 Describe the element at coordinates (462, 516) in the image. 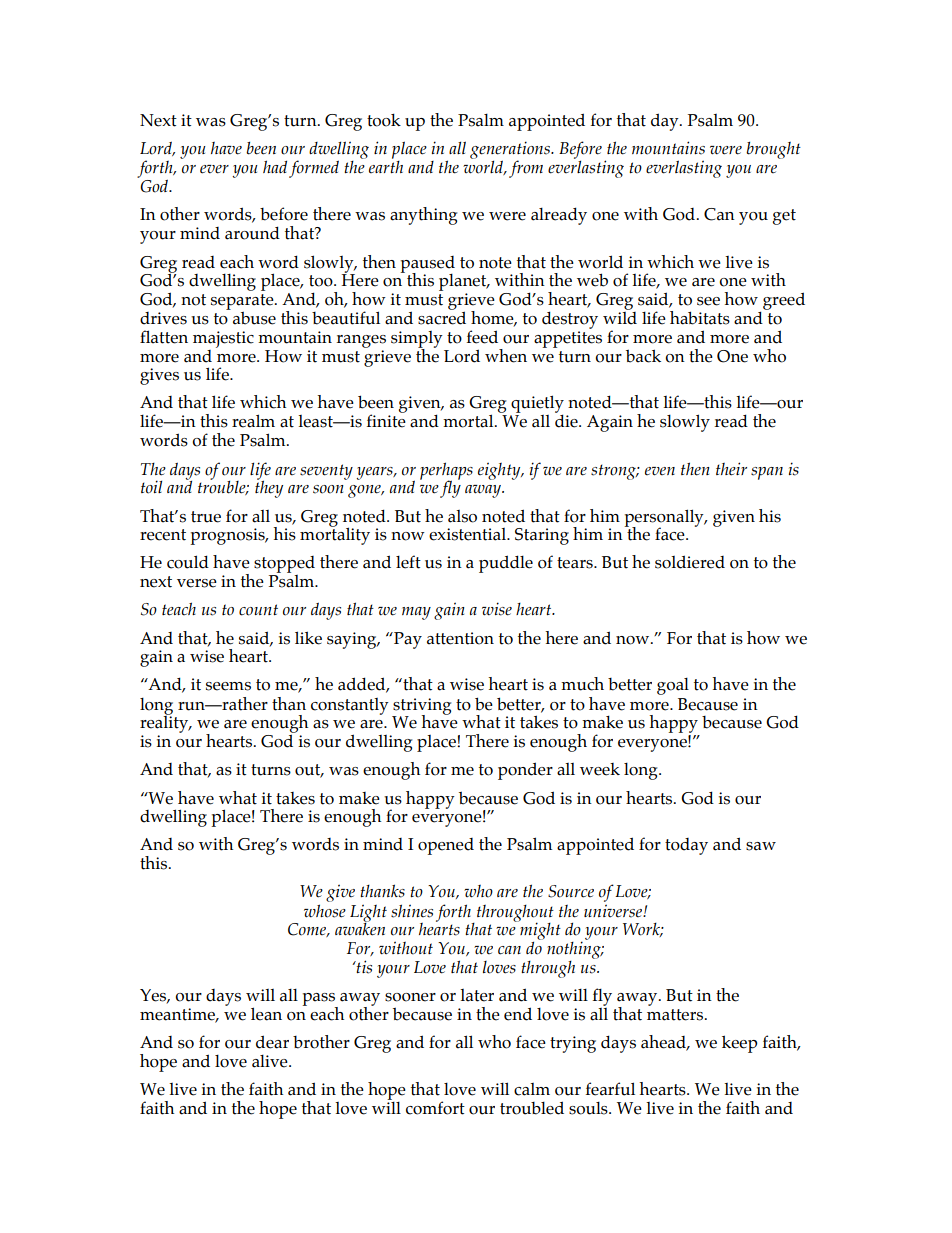

I see `also` at that location.
